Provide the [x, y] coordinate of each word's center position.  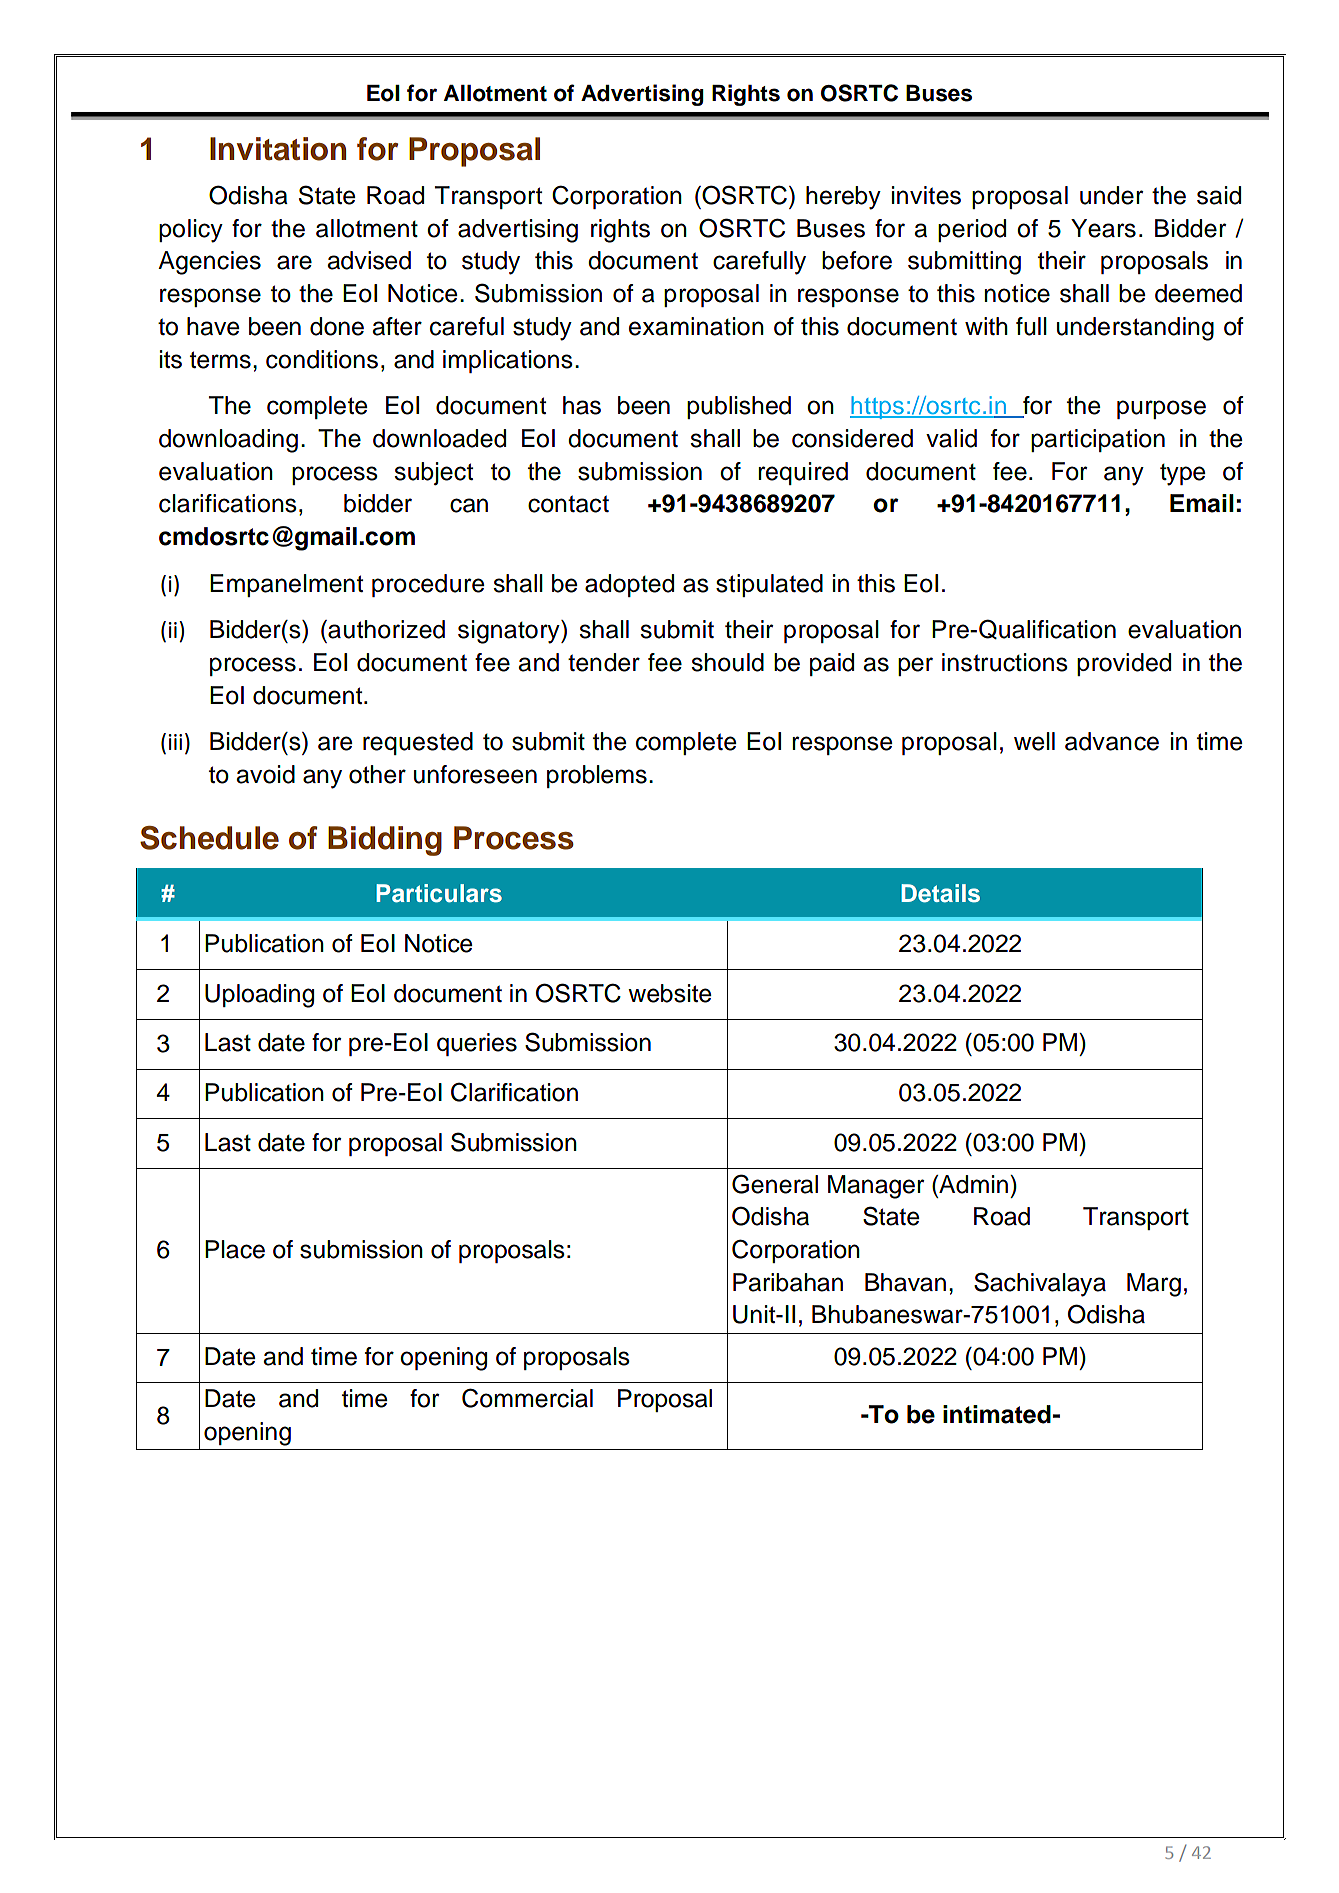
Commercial [527, 1398]
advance [1112, 741]
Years [1103, 228]
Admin [972, 1184]
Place [235, 1249]
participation [1098, 440]
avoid [265, 774]
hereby [843, 198]
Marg [1154, 1285]
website [669, 993]
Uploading [259, 996]
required [803, 473]
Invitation [278, 149]
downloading [228, 441]
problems [597, 776]
